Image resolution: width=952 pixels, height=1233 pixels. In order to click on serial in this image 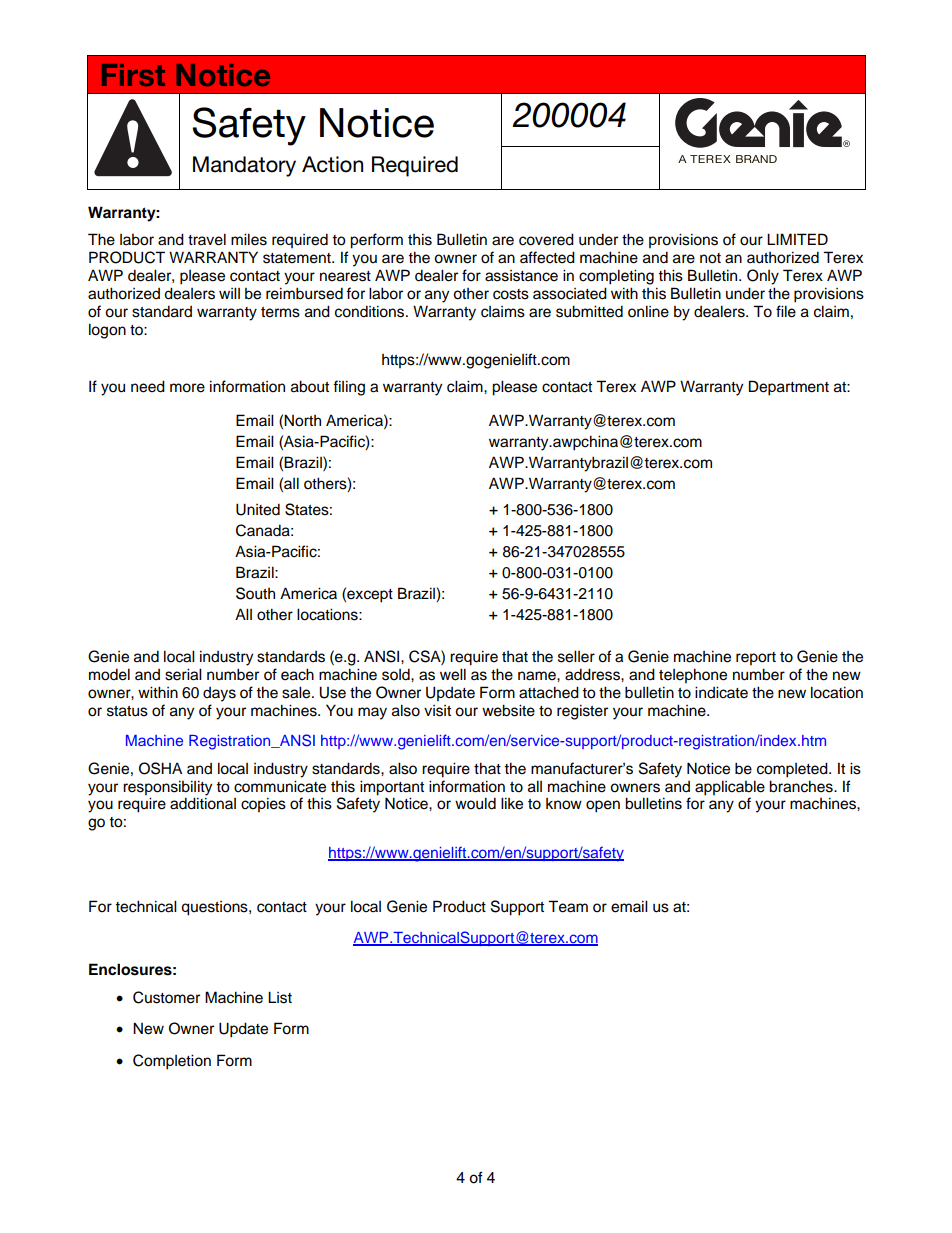, I will do `click(183, 674)`.
